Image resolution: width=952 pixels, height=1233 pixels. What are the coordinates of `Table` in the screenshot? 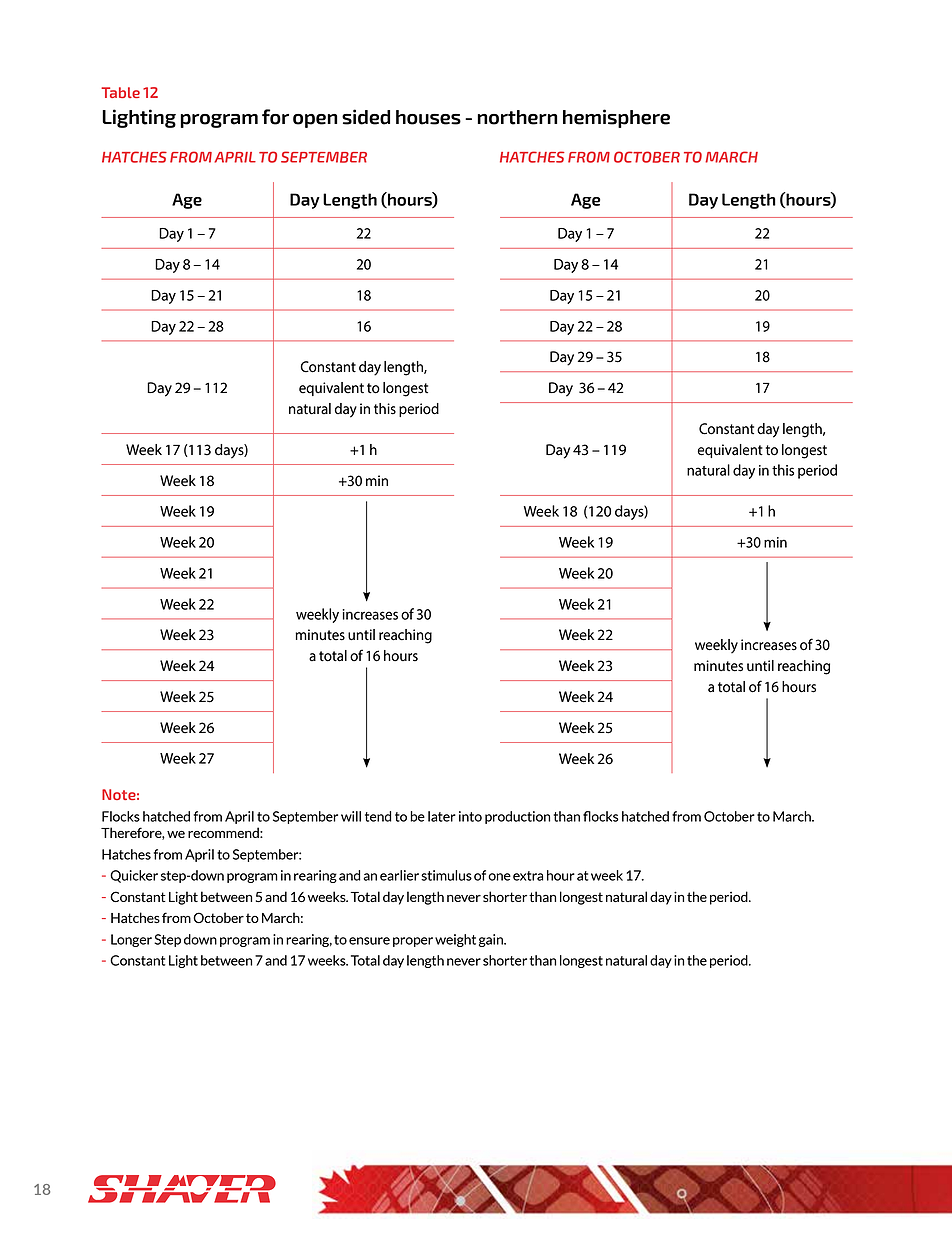 It's located at (120, 92).
